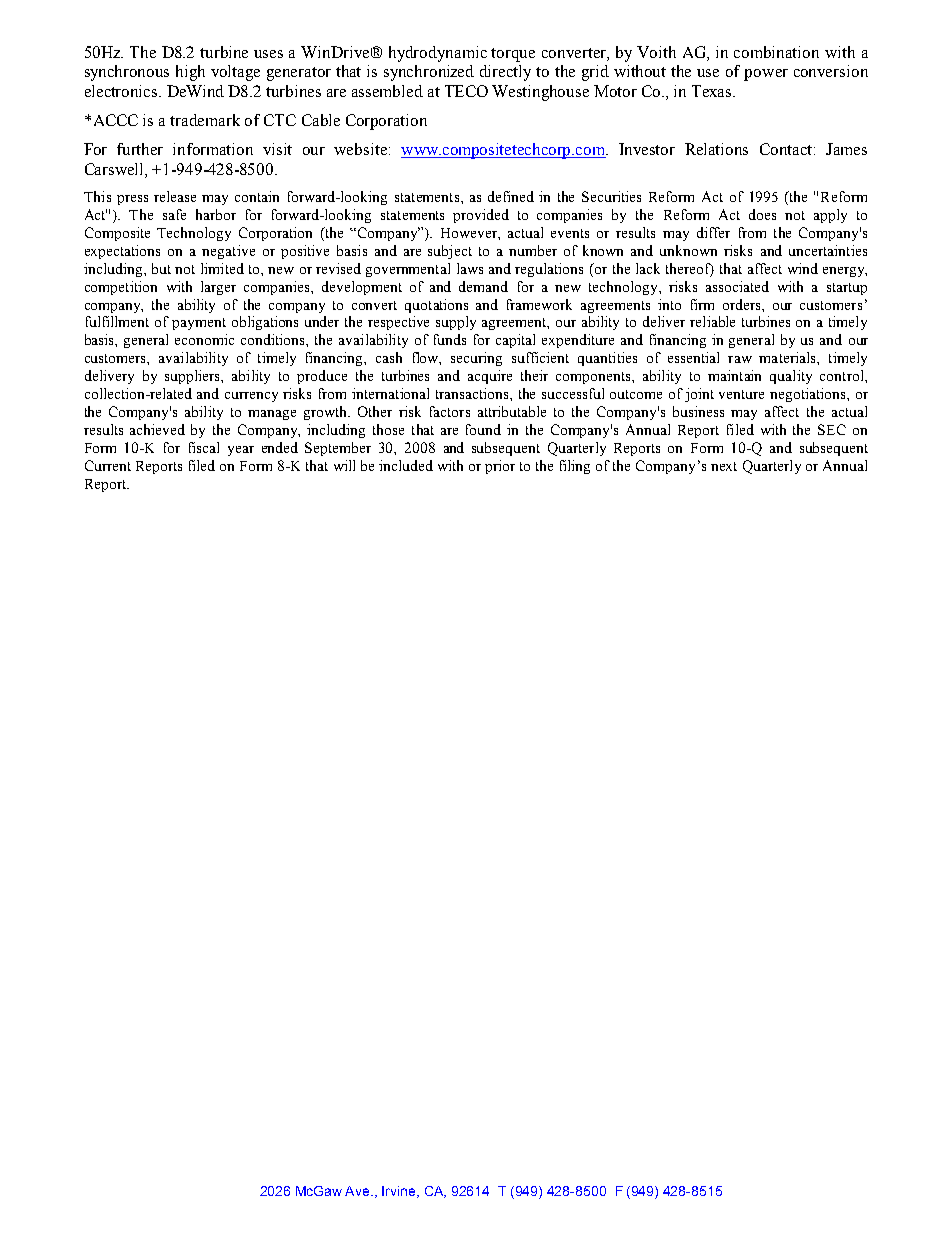 This screenshot has width=952, height=1233. I want to click on Irvine, so click(400, 1192).
